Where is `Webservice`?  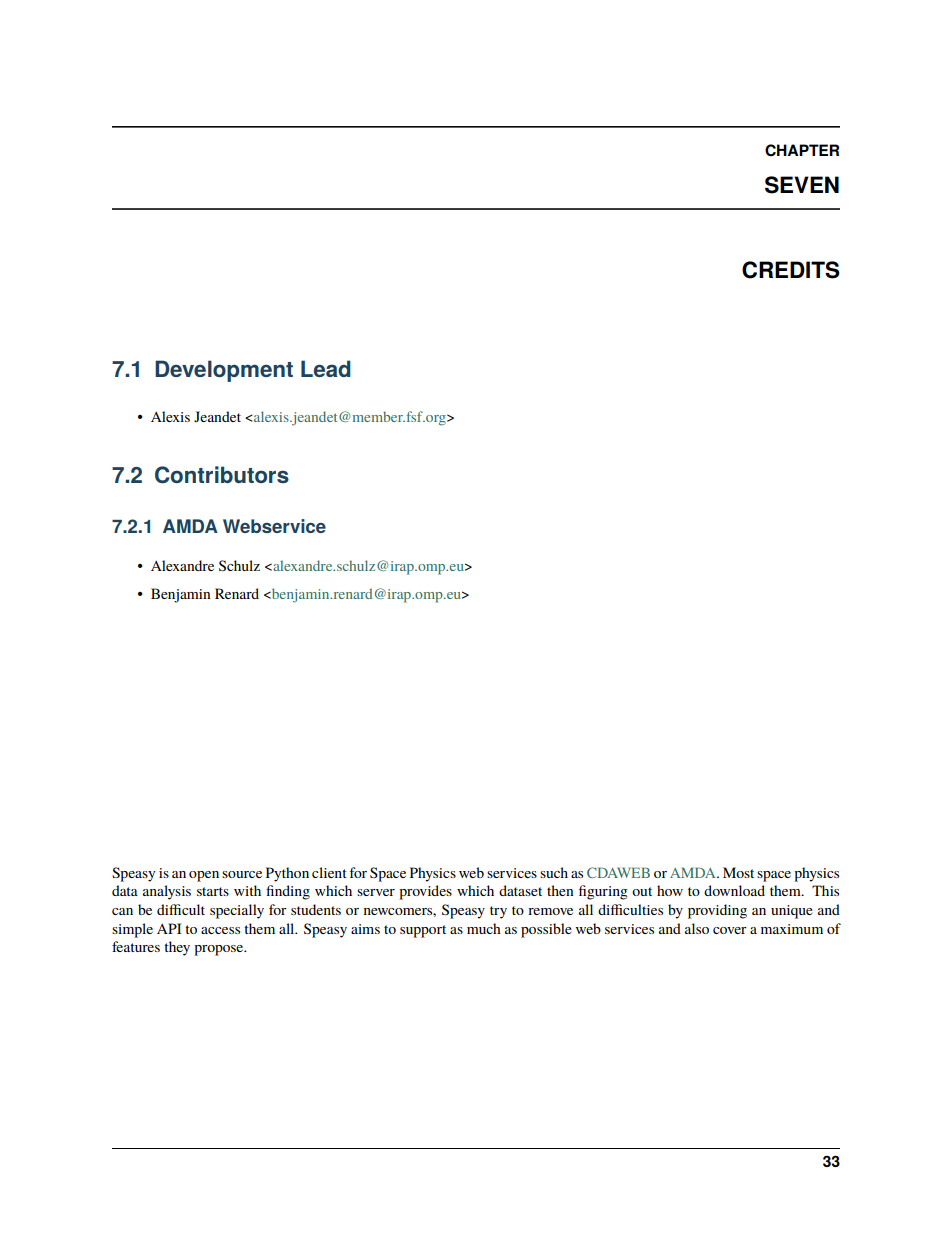 Webservice is located at coordinates (274, 526).
